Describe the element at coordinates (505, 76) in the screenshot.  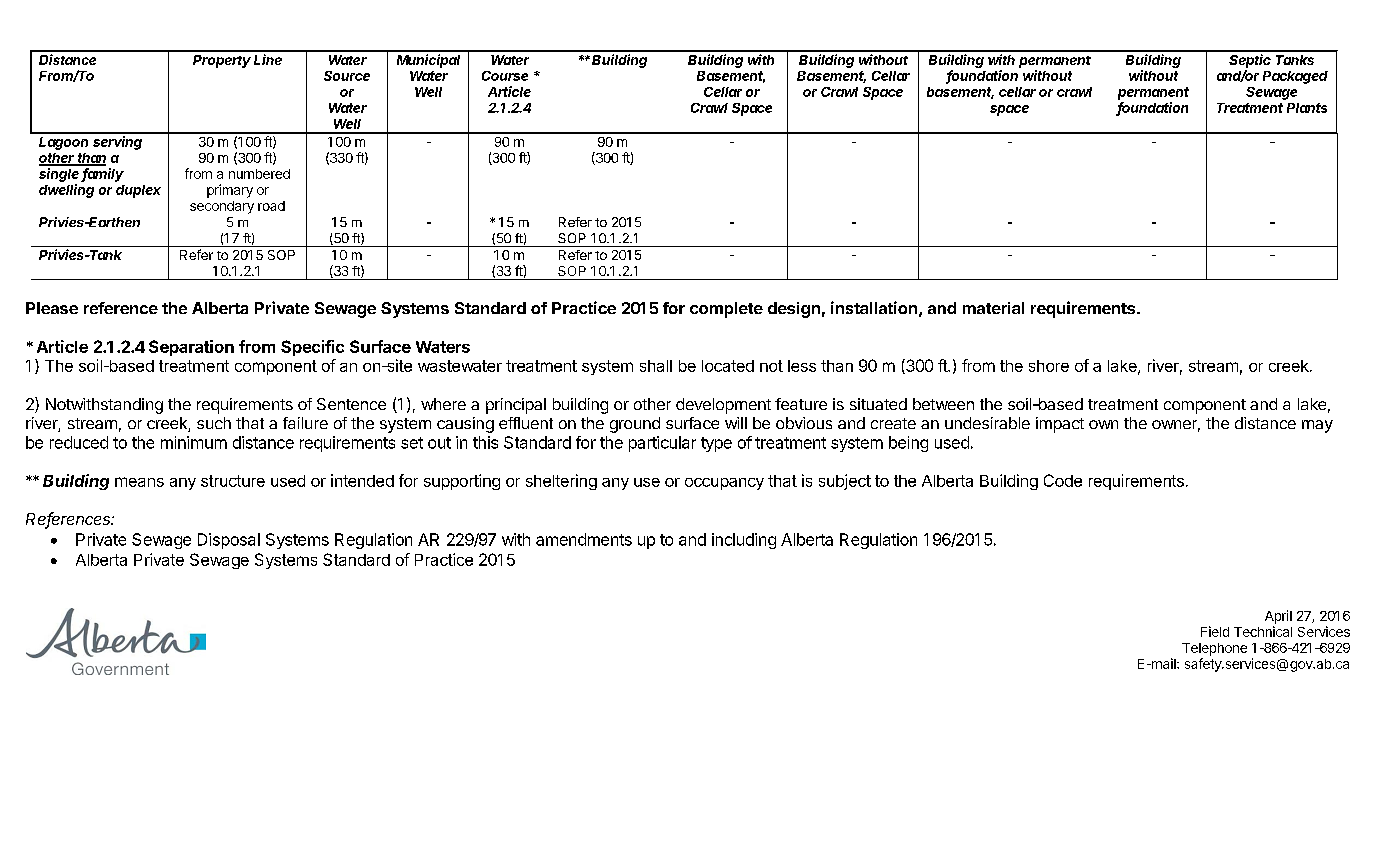
I see `Course` at that location.
